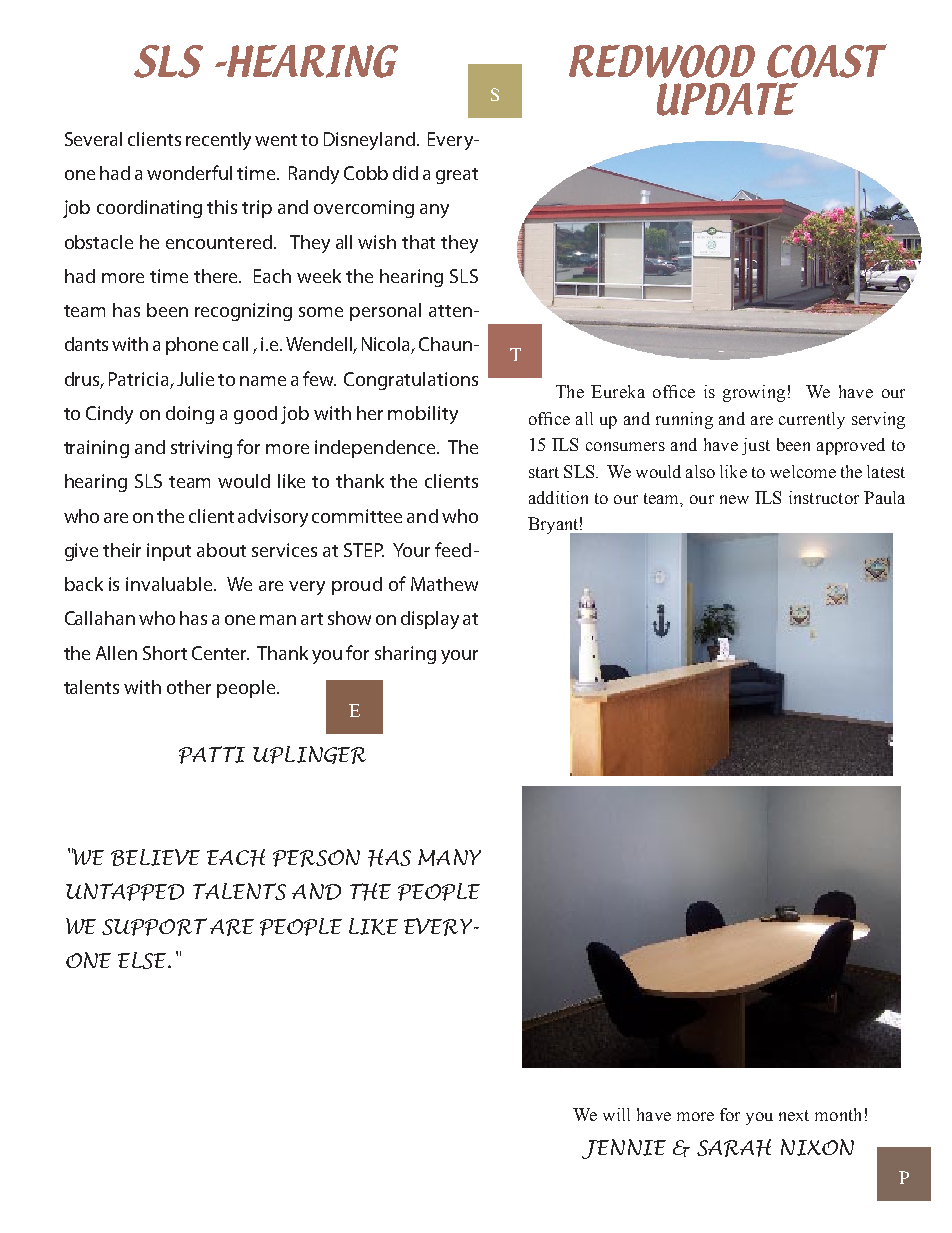 The height and width of the screenshot is (1233, 952). What do you see at coordinates (170, 584) in the screenshot?
I see `invaluable` at bounding box center [170, 584].
